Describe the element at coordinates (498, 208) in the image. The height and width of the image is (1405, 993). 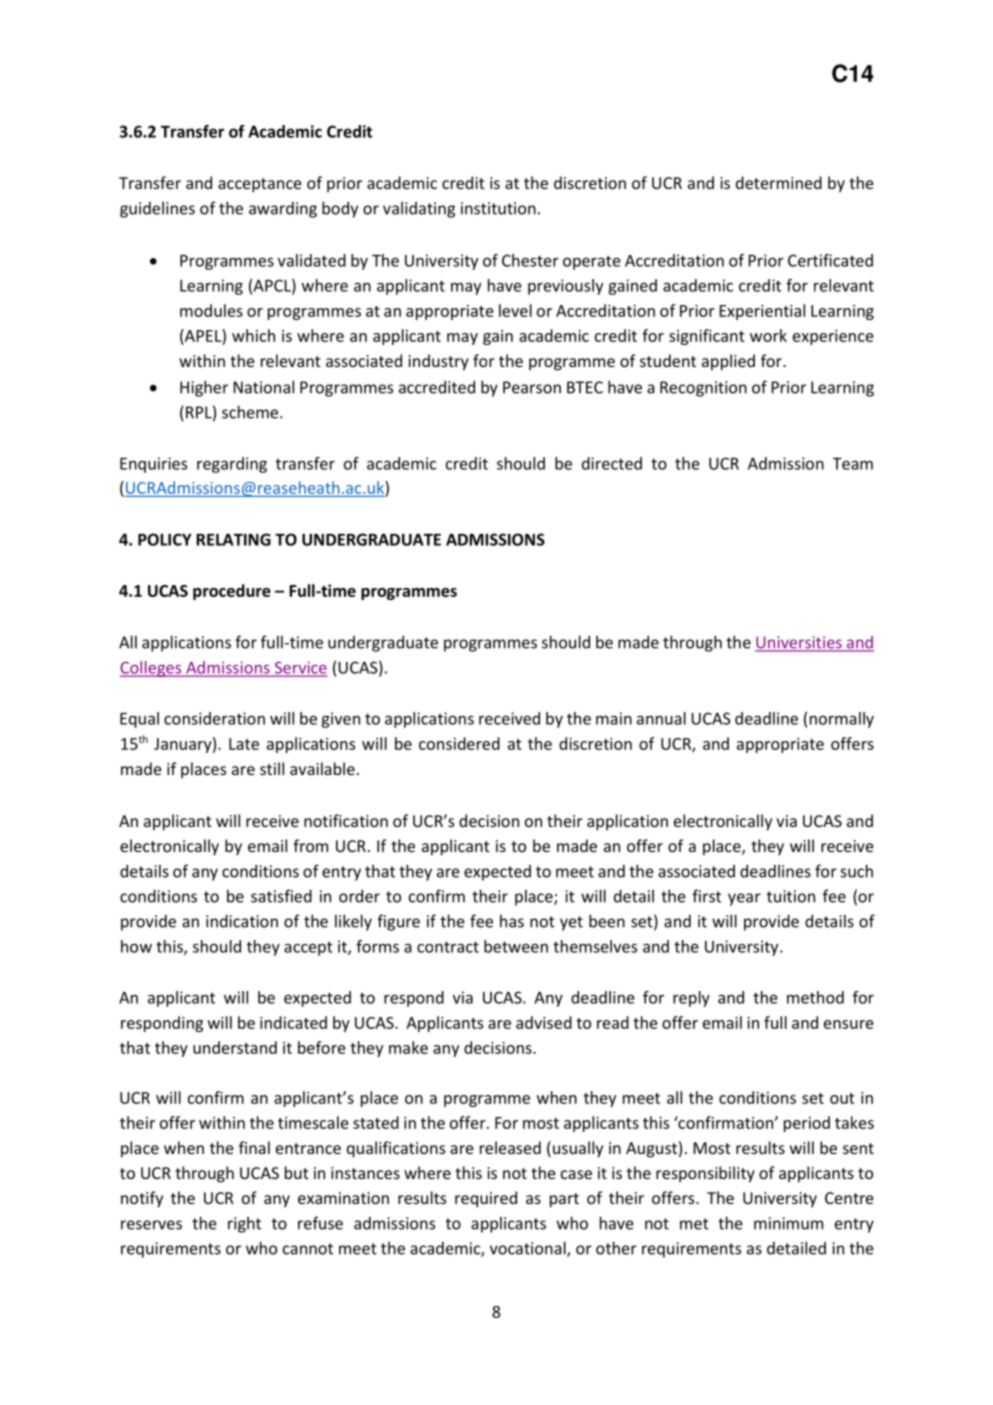
I see `institution` at that location.
